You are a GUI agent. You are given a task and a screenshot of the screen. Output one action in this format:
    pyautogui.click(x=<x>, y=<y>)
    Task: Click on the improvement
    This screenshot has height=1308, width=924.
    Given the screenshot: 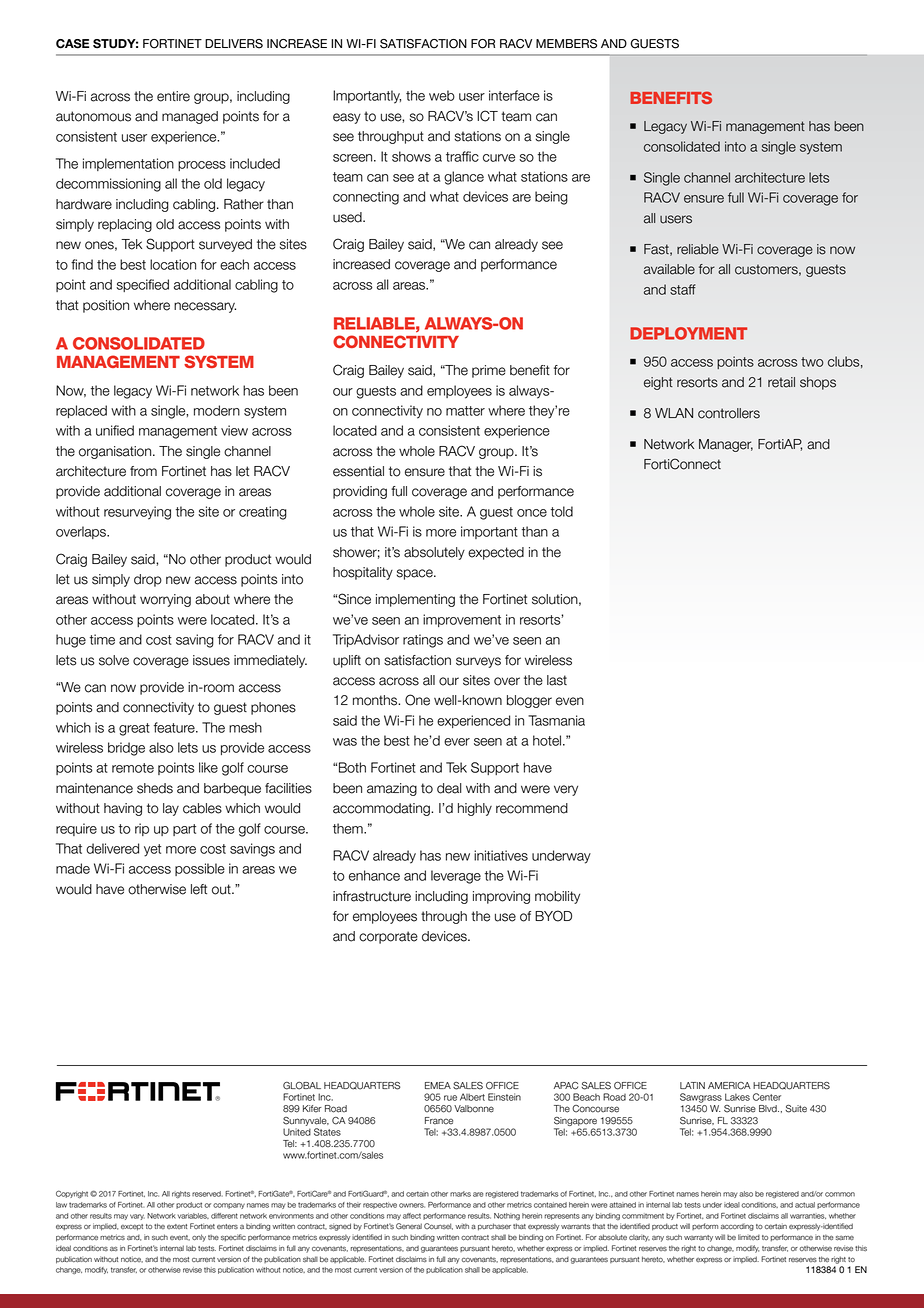 What is the action you would take?
    pyautogui.click(x=462, y=620)
